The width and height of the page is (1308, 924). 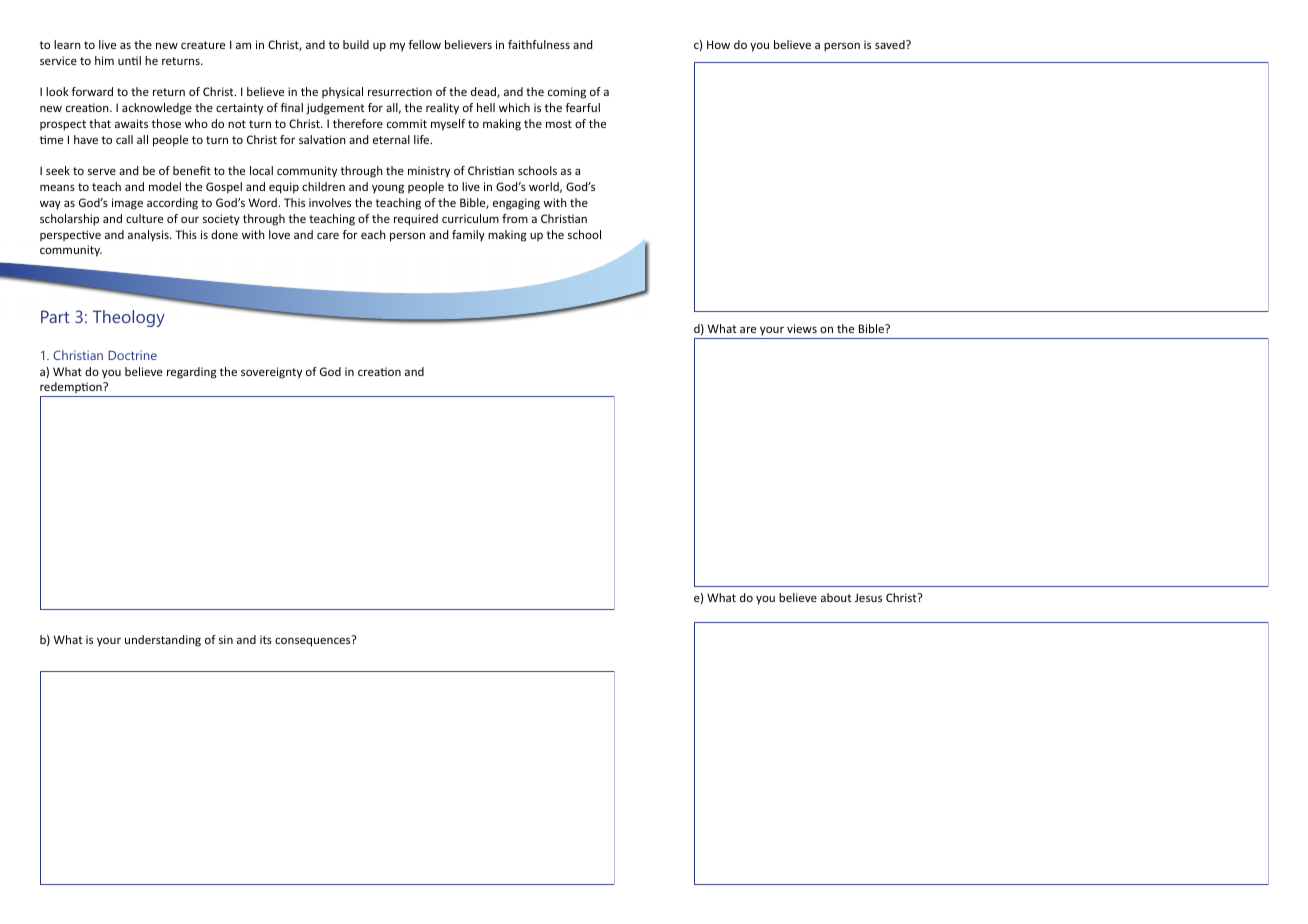 I want to click on fellow, so click(x=425, y=44).
